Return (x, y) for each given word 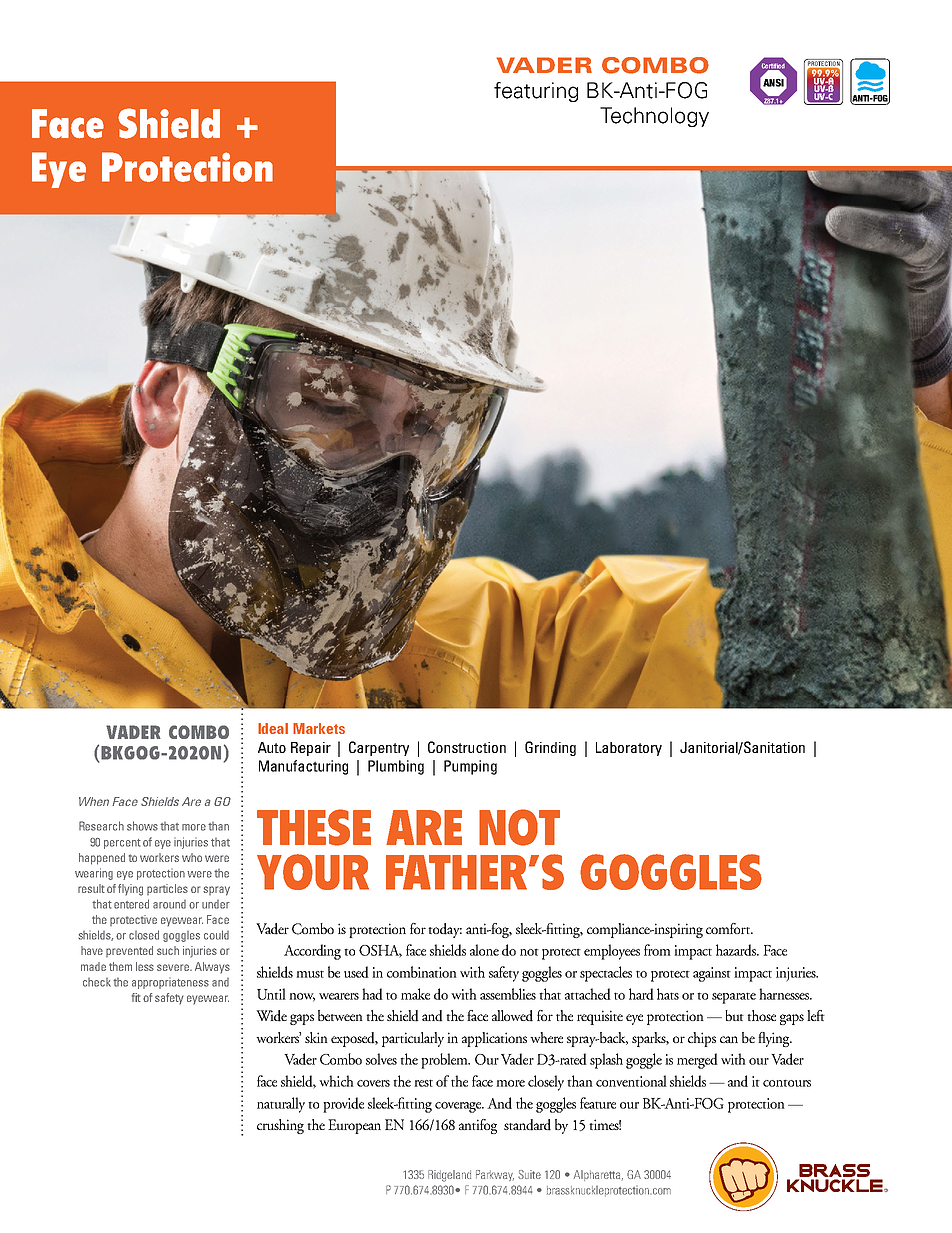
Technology (654, 117)
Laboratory (629, 749)
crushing (280, 1126)
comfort (729, 928)
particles (167, 889)
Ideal (273, 728)
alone (484, 950)
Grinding (550, 748)
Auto (272, 747)
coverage (459, 1107)
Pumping (470, 767)
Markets (319, 728)
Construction (467, 747)
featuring (536, 92)
